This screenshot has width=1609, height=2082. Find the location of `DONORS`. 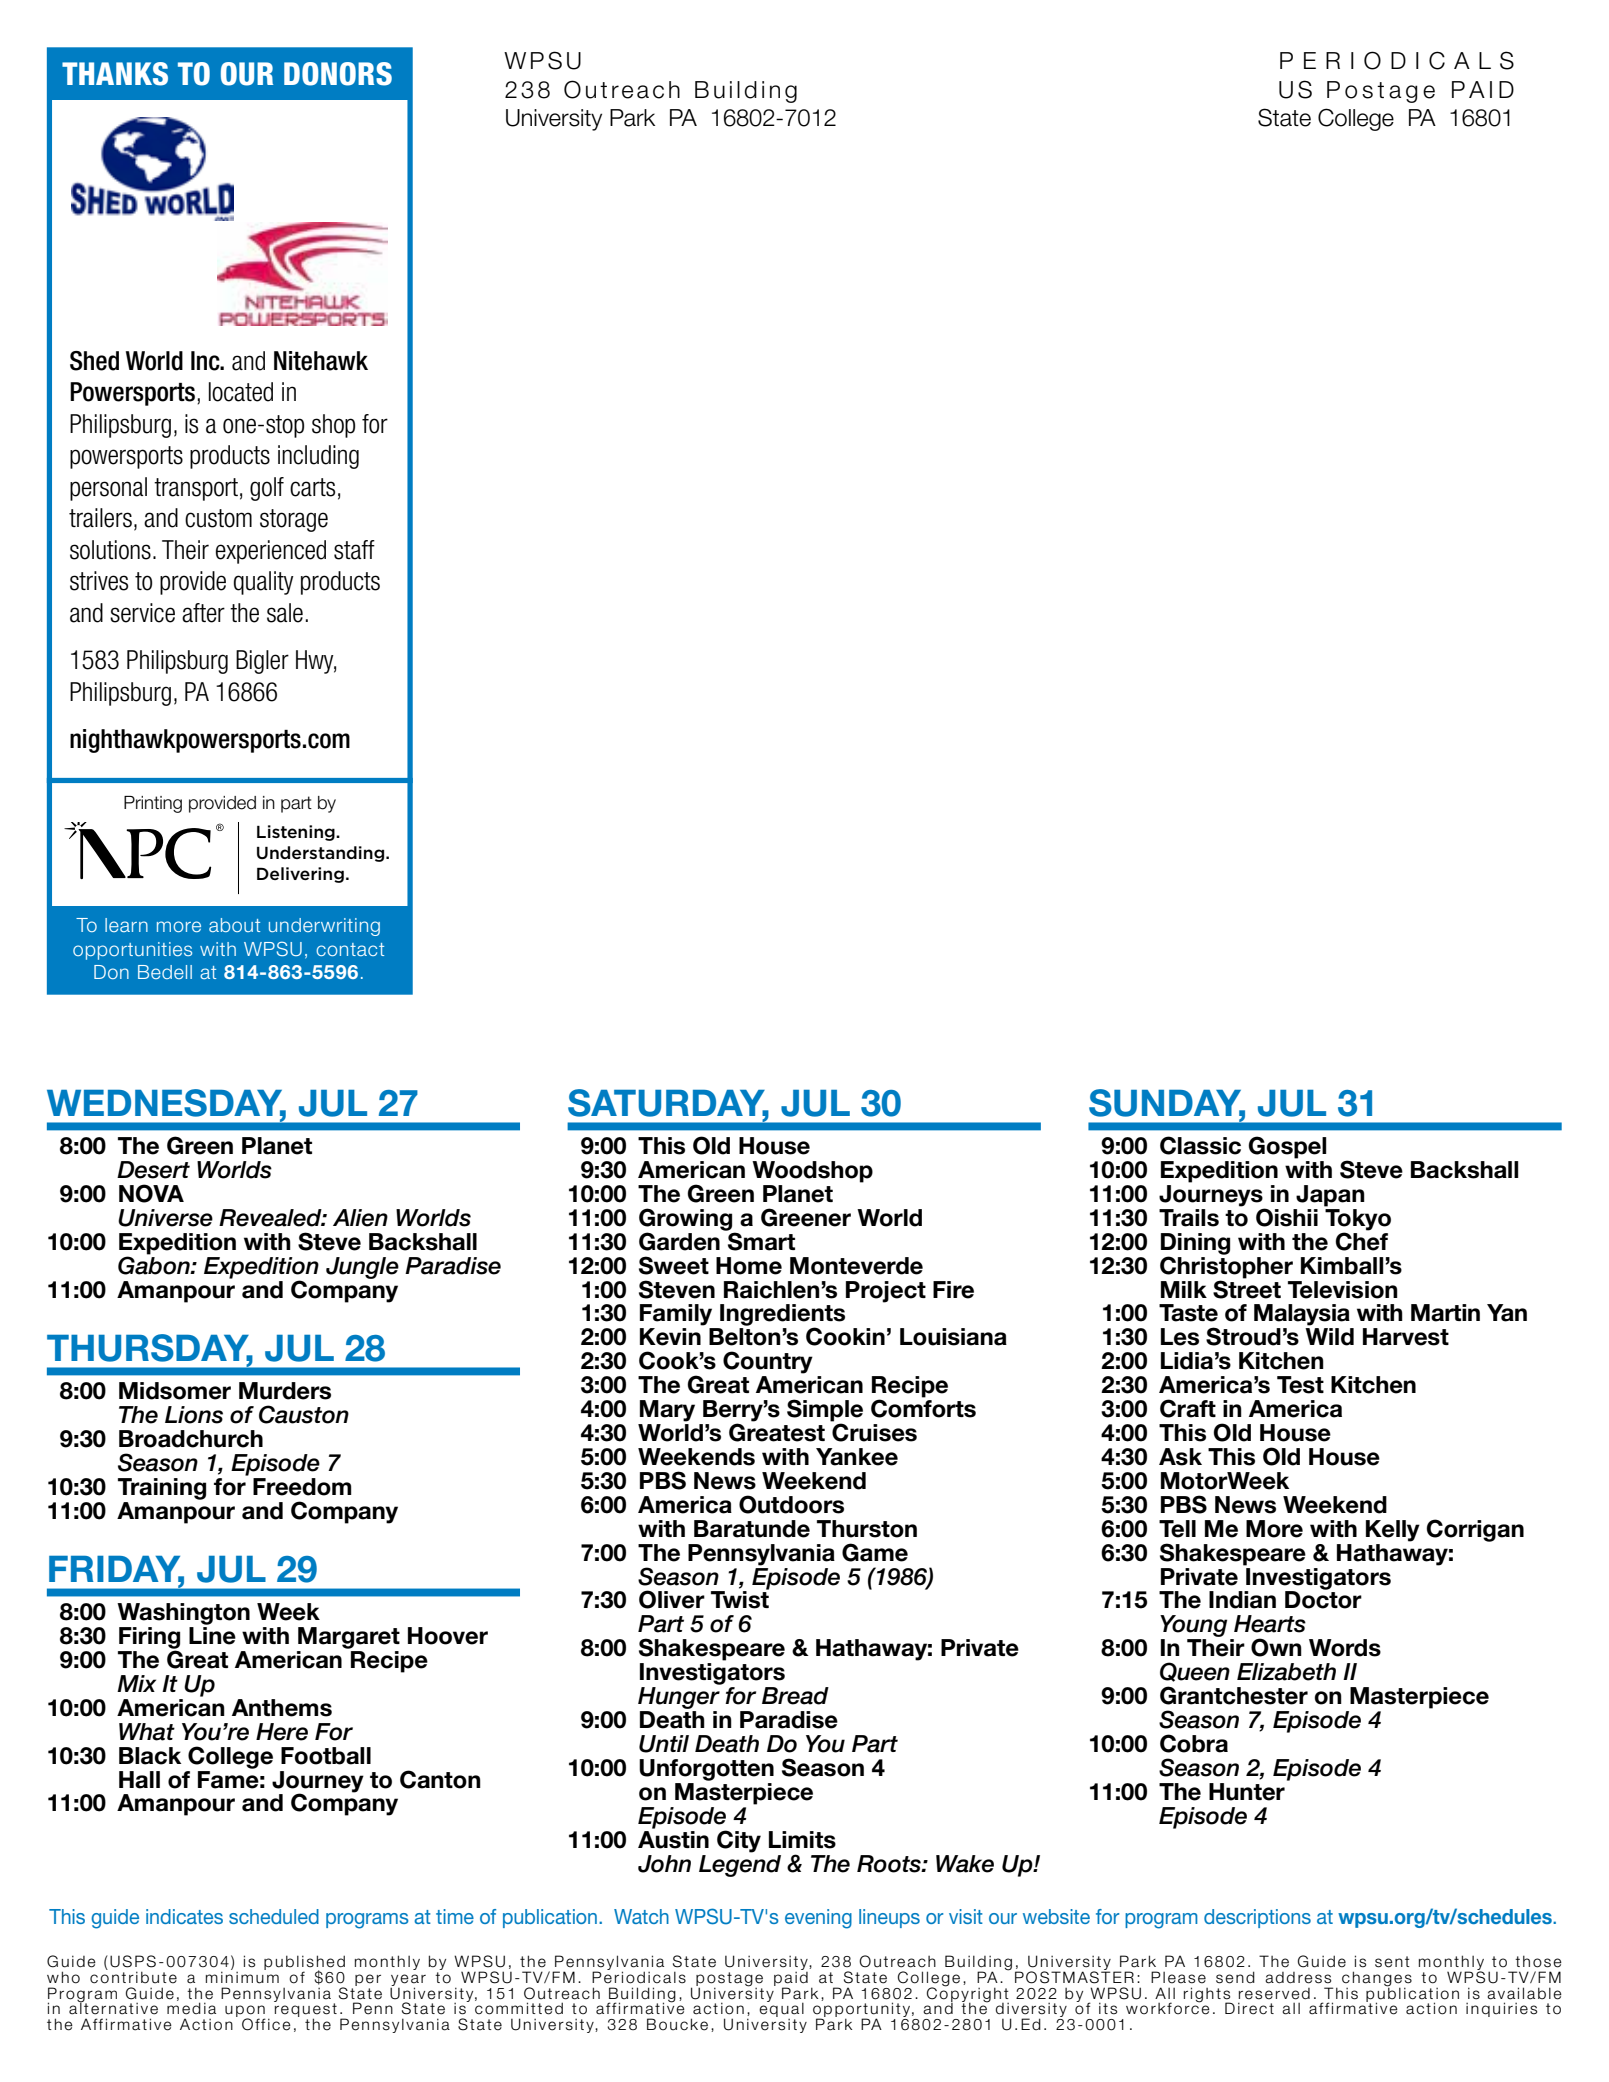

DONORS is located at coordinates (338, 74).
